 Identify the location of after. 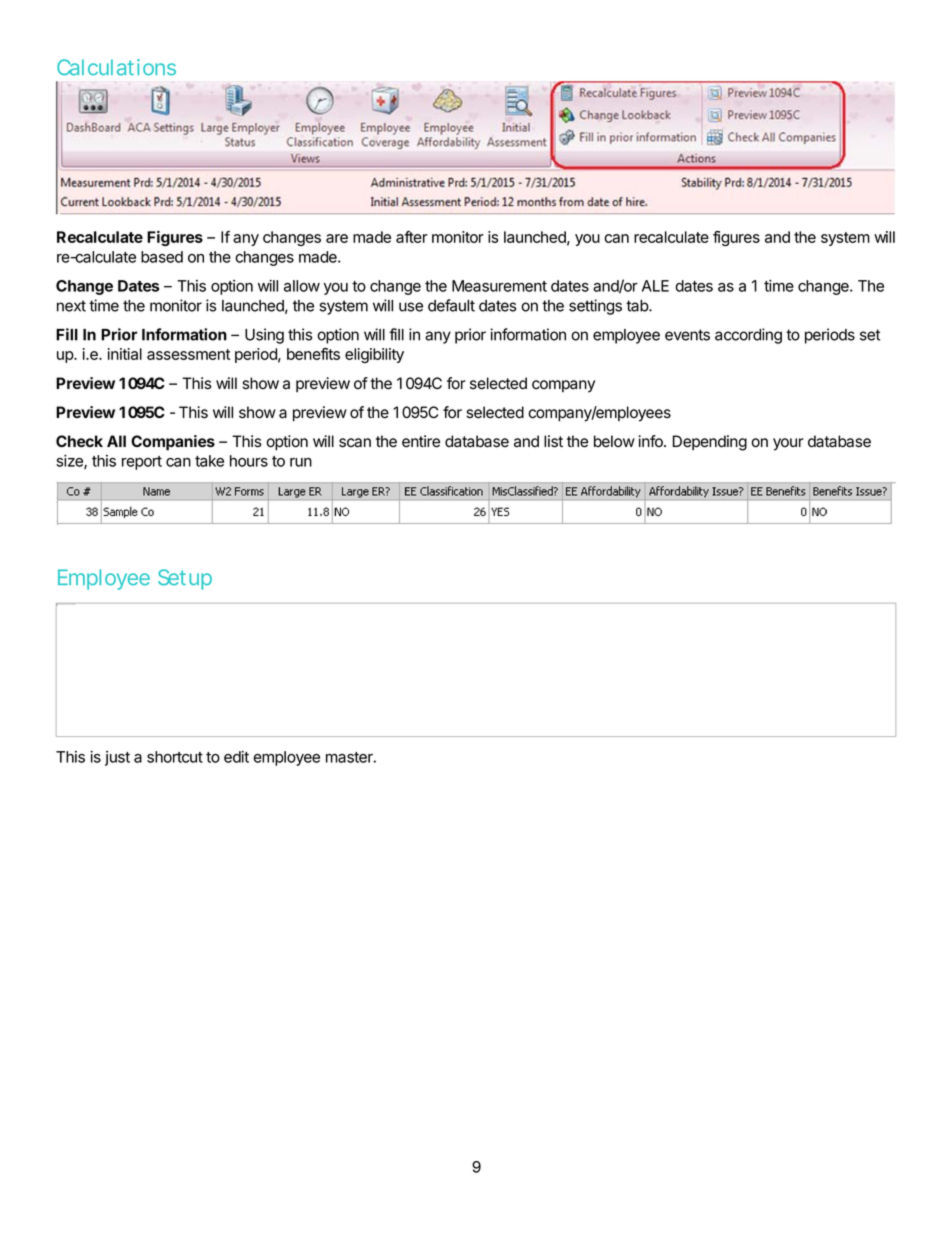
(412, 237).
